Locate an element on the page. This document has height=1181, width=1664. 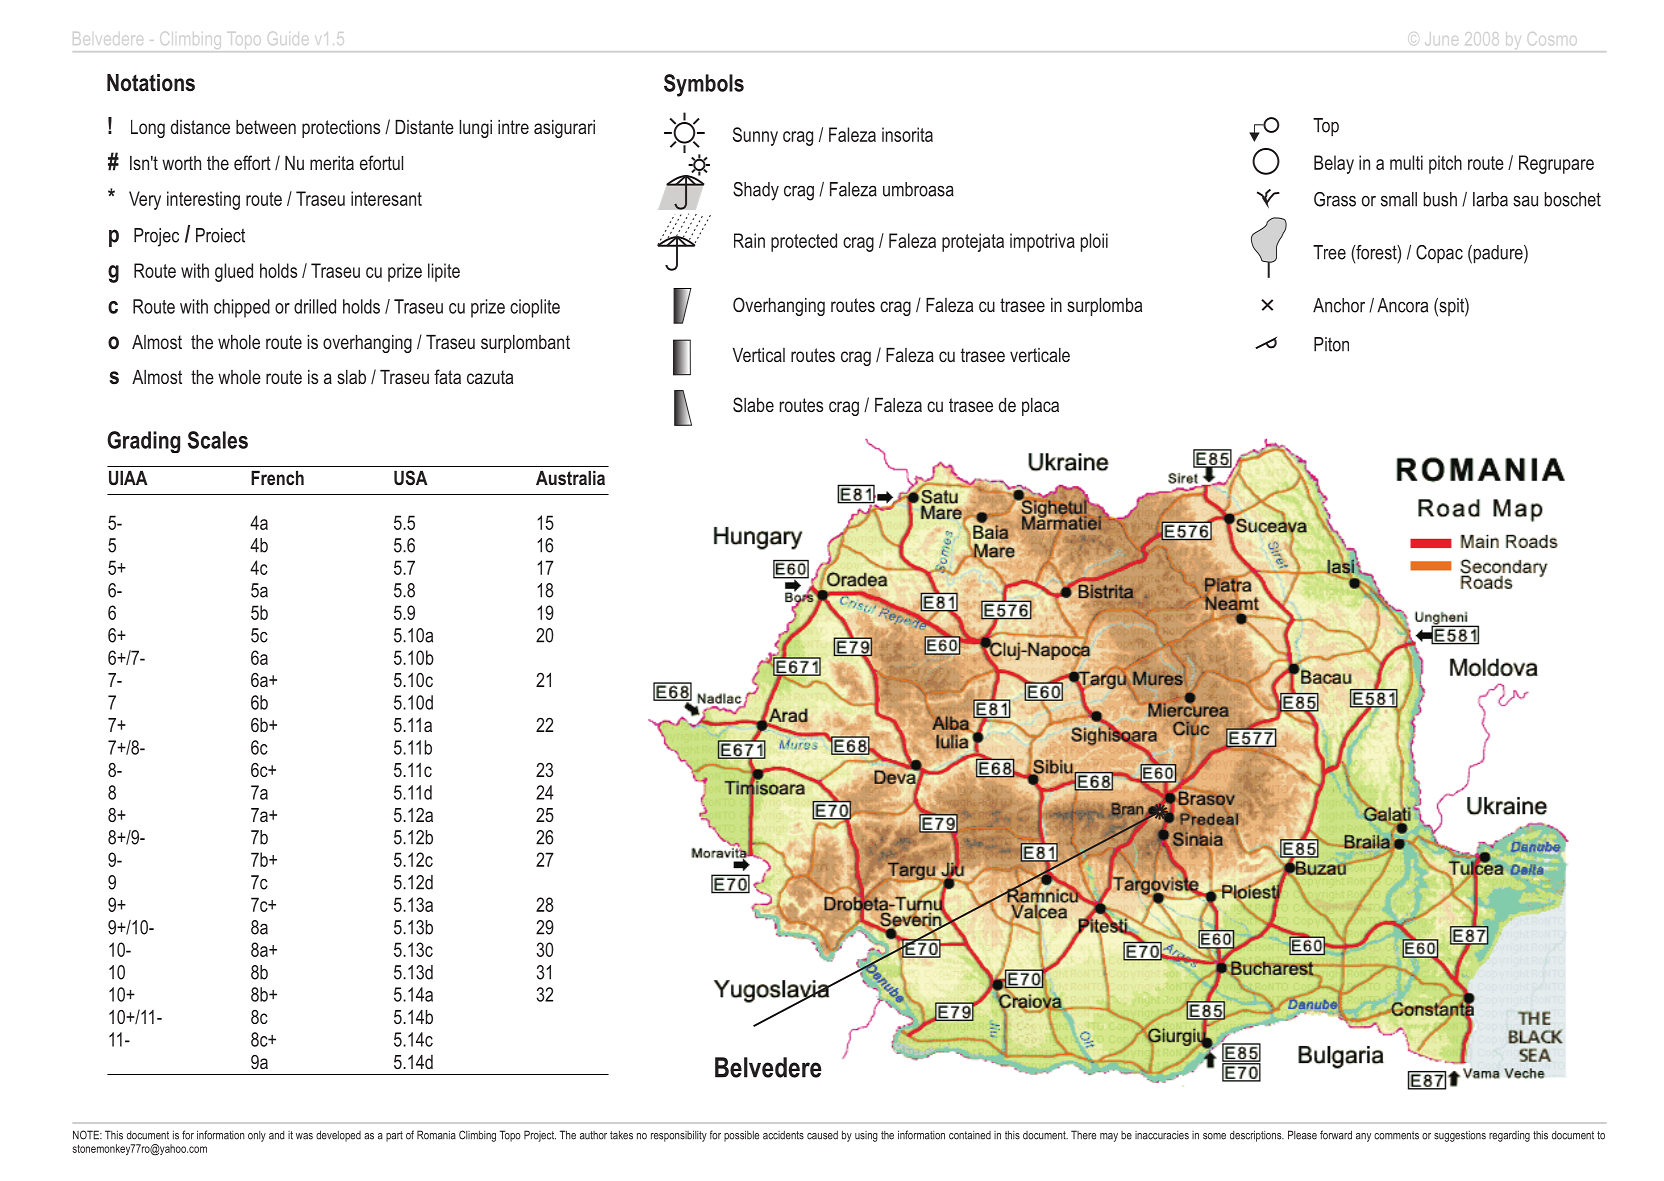
Australia is located at coordinates (570, 478).
